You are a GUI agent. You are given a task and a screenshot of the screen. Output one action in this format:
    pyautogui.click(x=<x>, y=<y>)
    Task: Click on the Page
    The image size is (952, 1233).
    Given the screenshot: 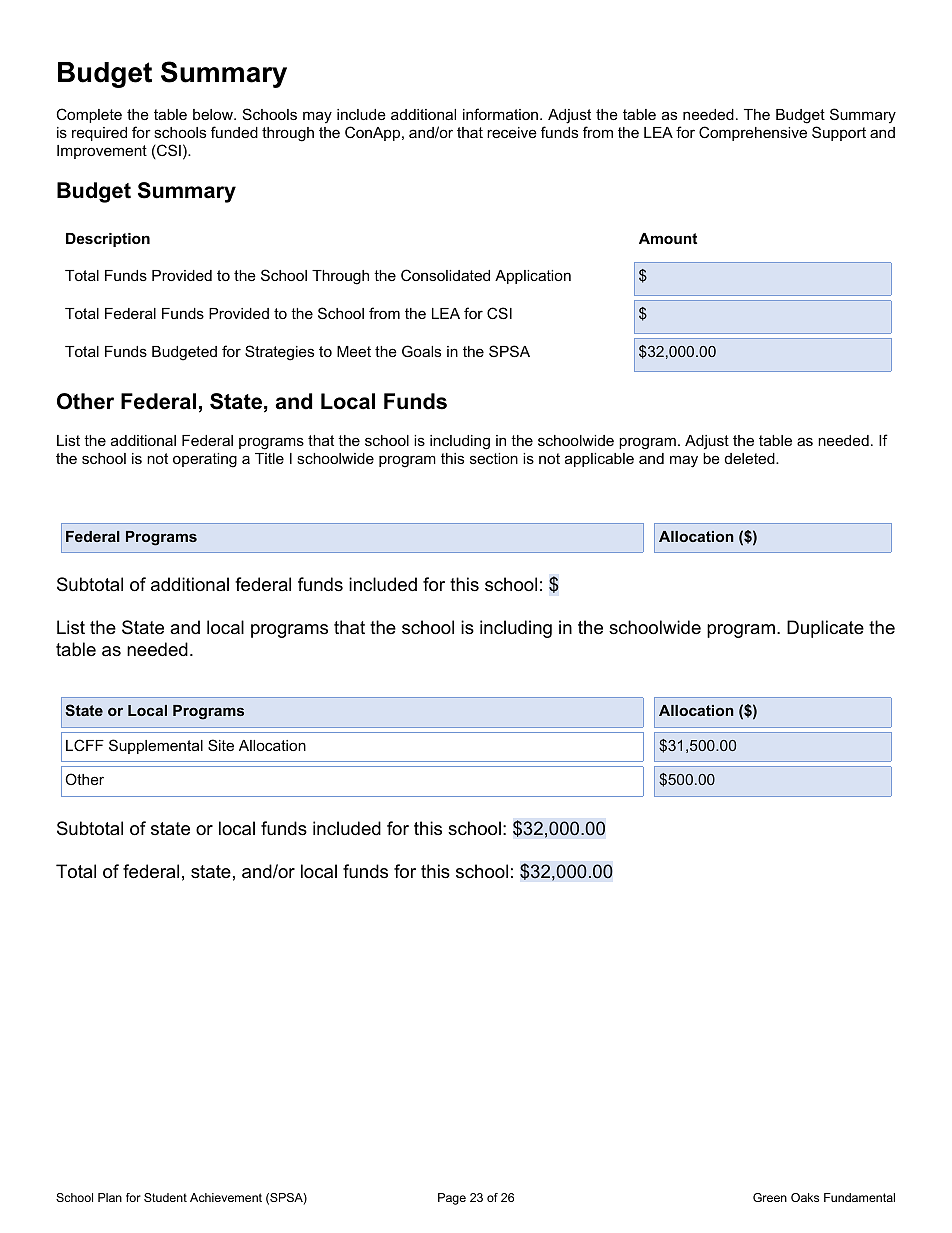 What is the action you would take?
    pyautogui.click(x=452, y=1199)
